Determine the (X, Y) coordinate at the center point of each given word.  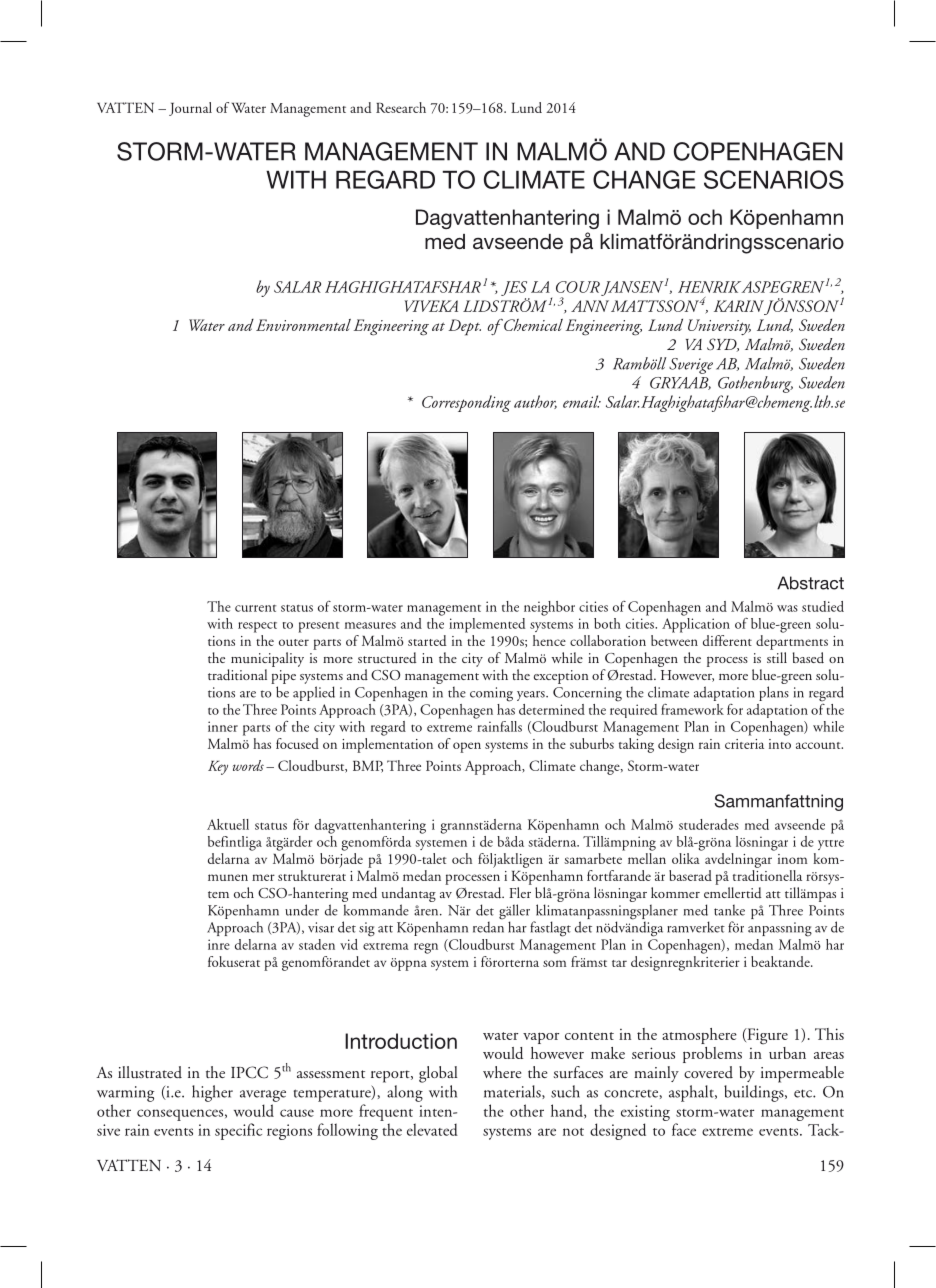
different (727, 640)
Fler (520, 892)
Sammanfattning (778, 802)
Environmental (303, 325)
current (255, 608)
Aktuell (228, 824)
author (535, 402)
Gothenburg (755, 384)
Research (401, 107)
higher (212, 1093)
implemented (487, 625)
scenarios (774, 179)
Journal (190, 109)
